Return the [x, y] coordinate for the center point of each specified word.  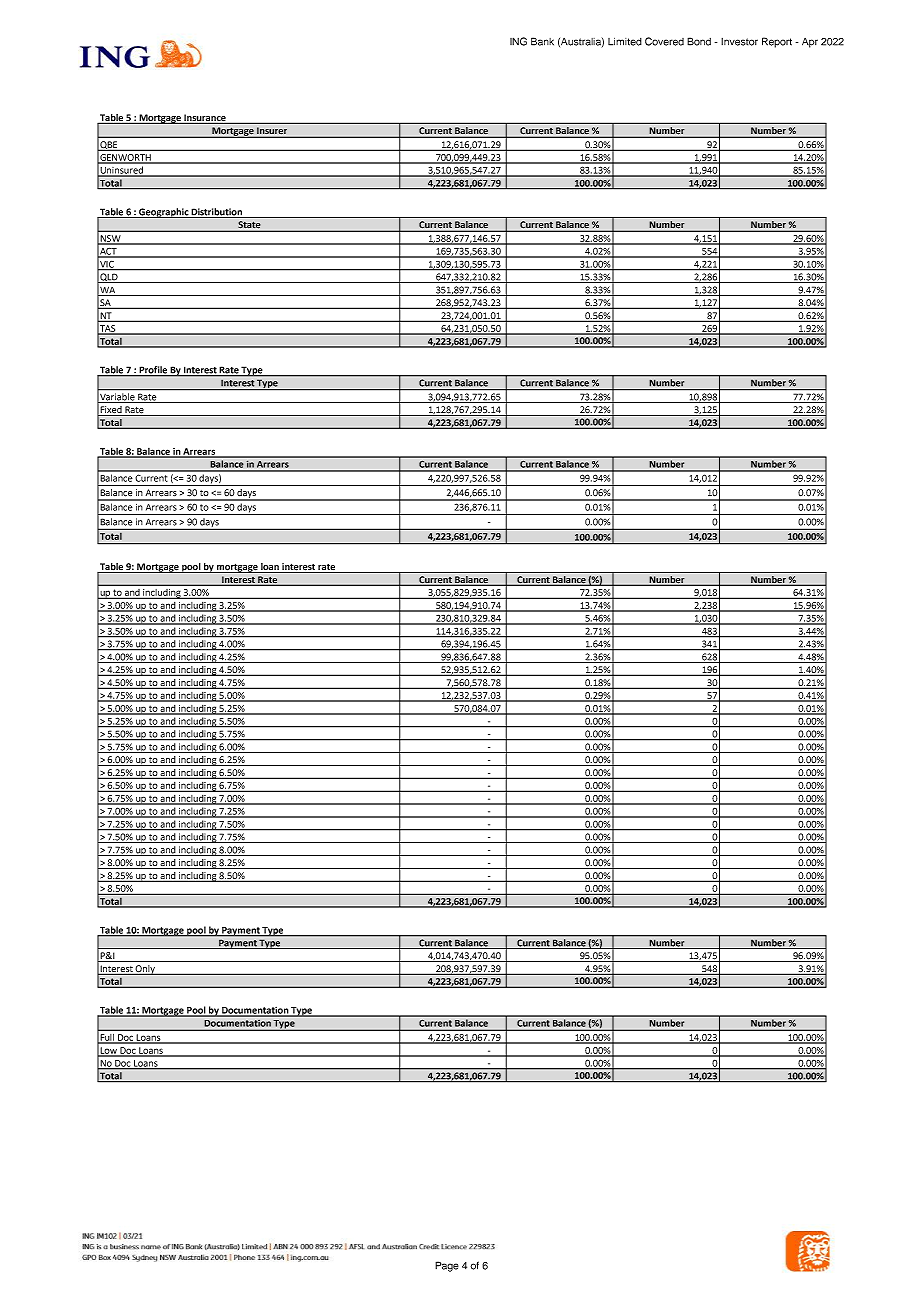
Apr [810, 43]
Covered [664, 41]
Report [777, 42]
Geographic [163, 213]
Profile [153, 371]
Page [447, 1266]
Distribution [216, 213]
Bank [542, 41]
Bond [699, 41]
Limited [625, 42]
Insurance [205, 119]
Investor [739, 42]
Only [145, 970]
